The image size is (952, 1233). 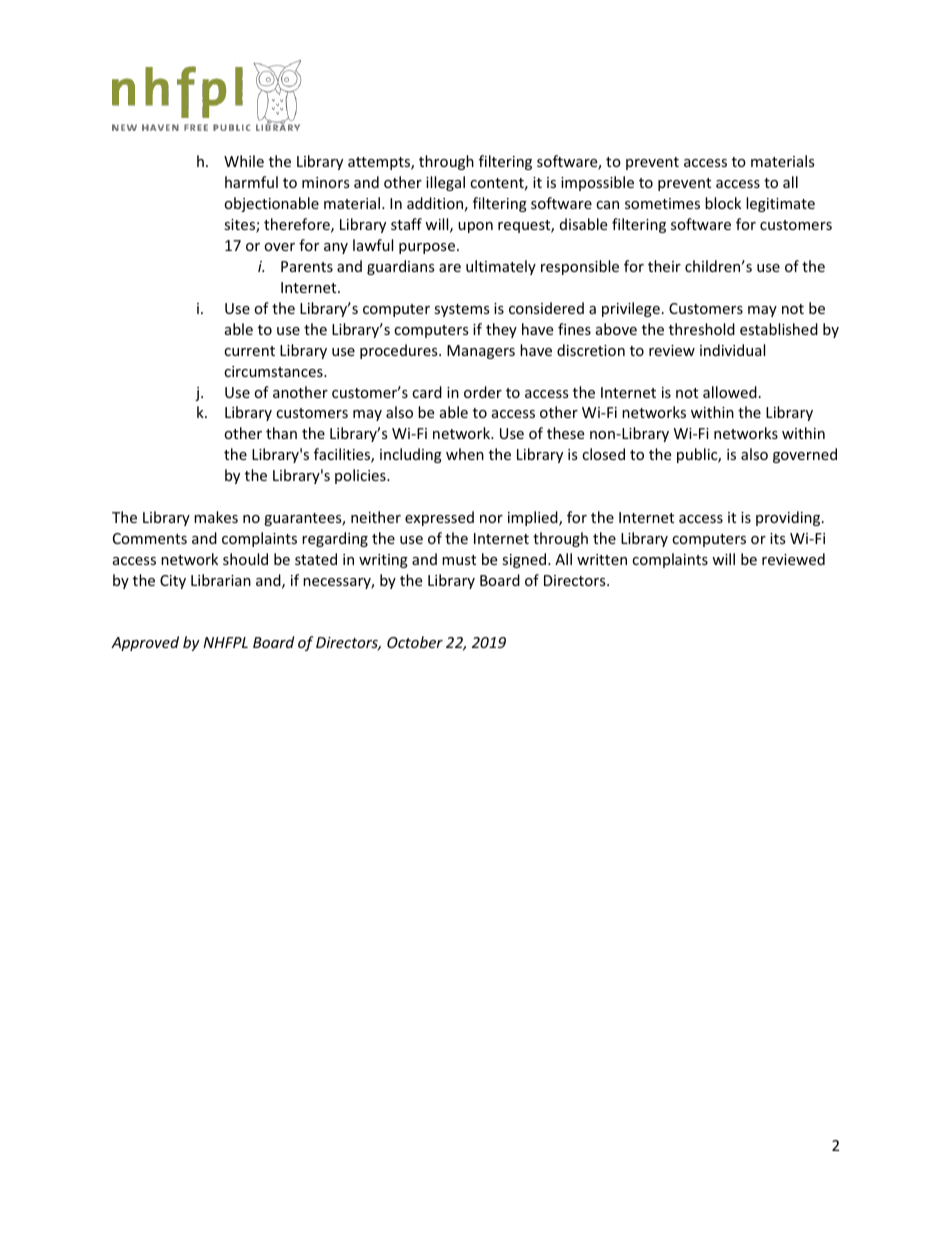 What do you see at coordinates (251, 182) in the screenshot?
I see `harmful` at bounding box center [251, 182].
